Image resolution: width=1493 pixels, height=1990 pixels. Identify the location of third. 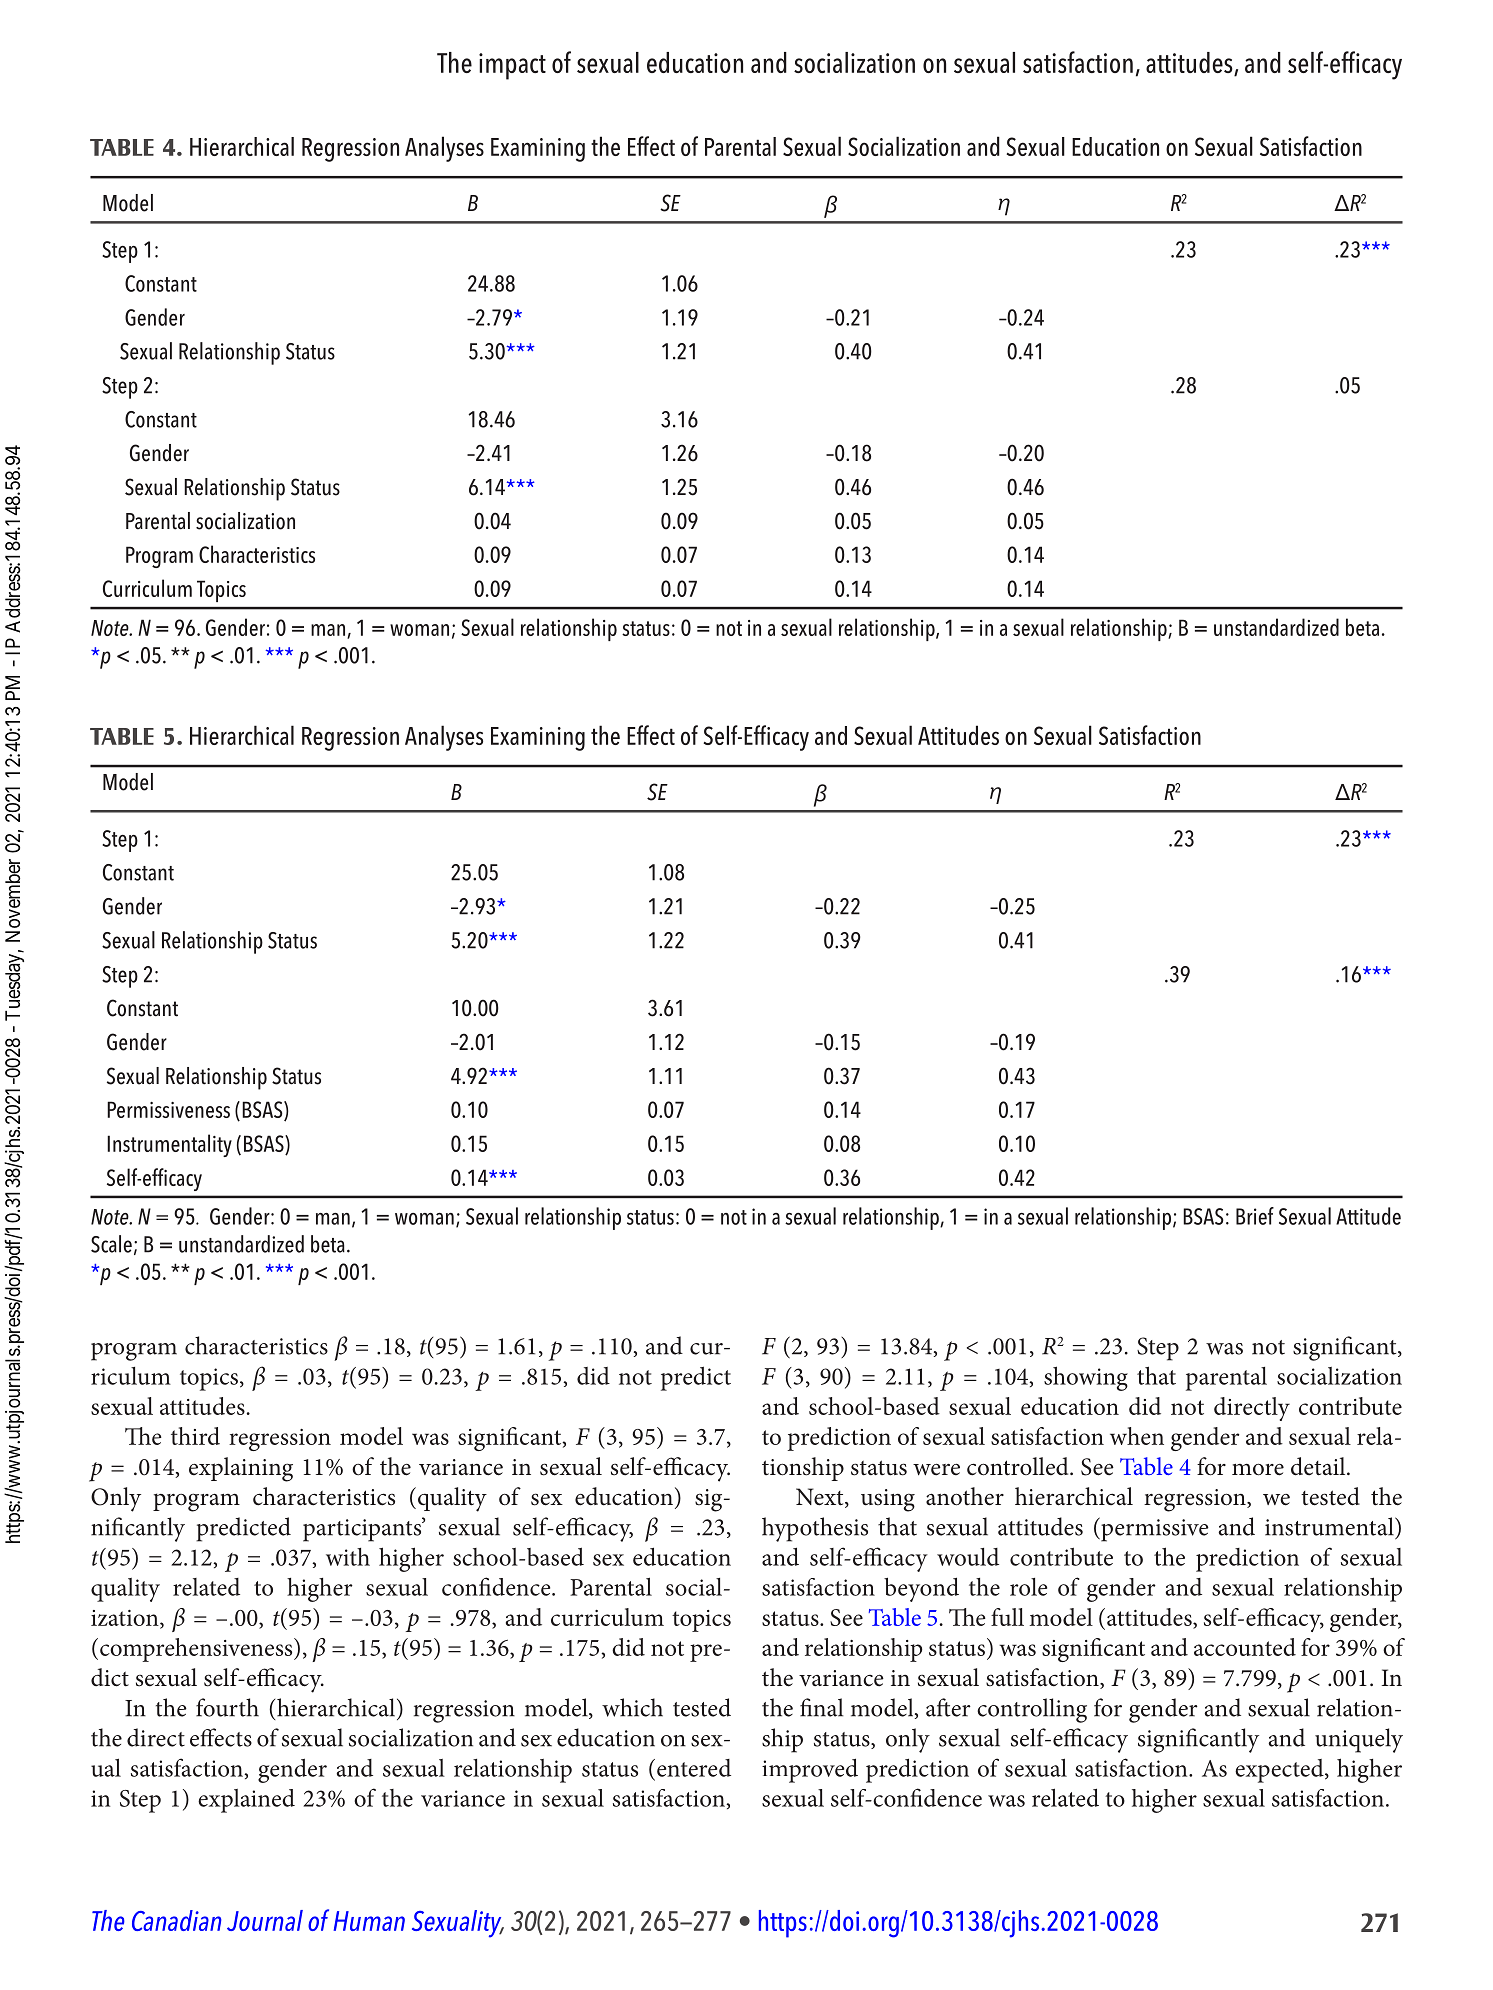
(195, 1436).
